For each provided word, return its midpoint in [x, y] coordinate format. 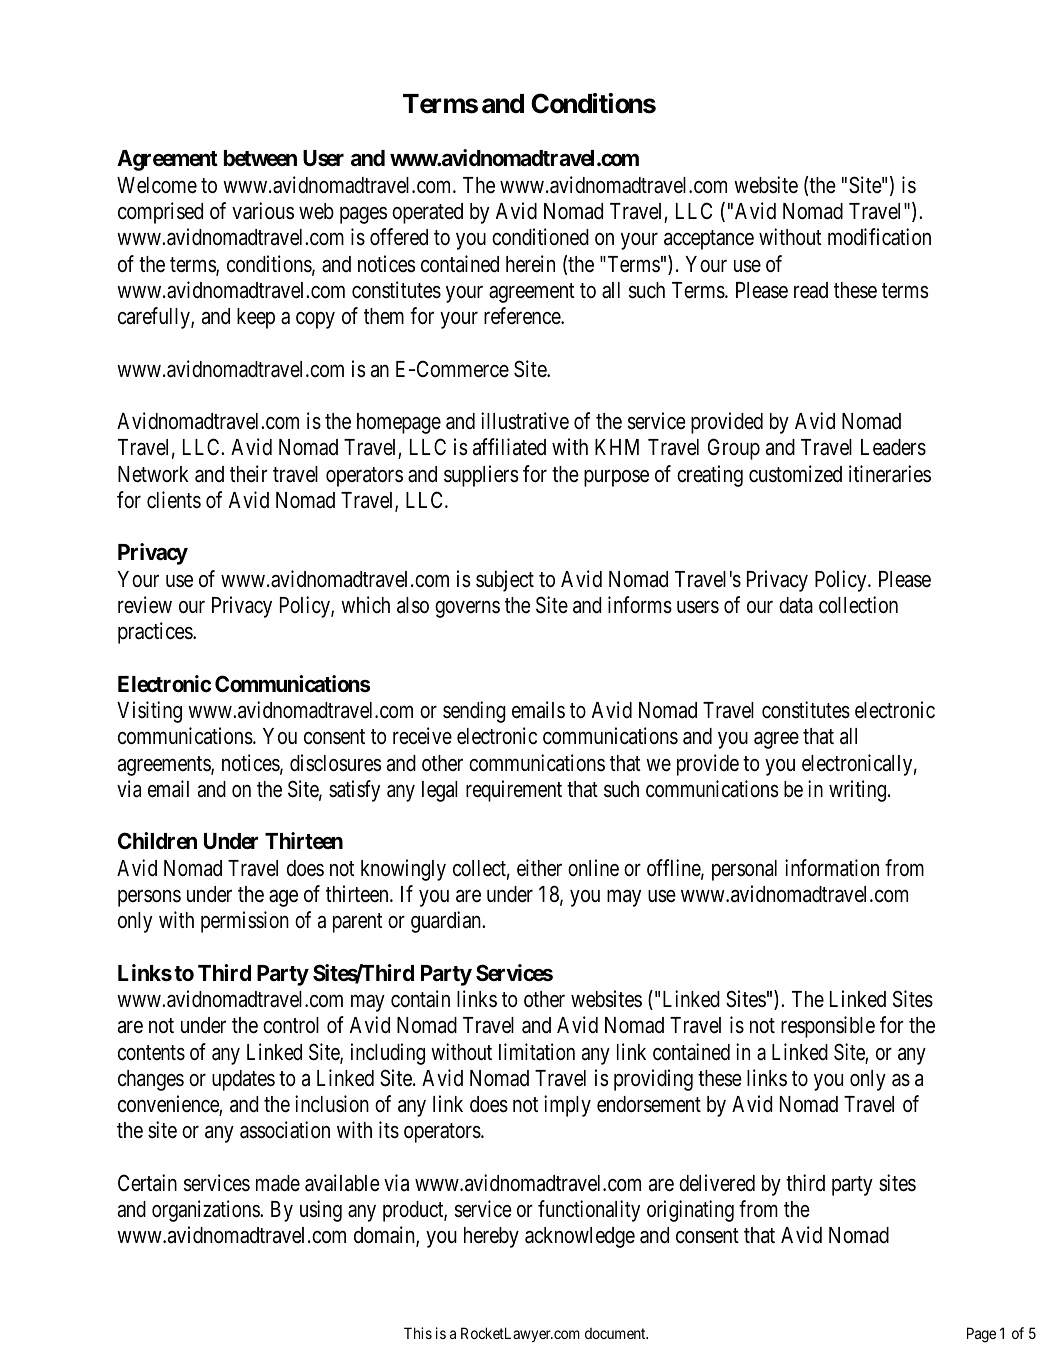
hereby [491, 1237]
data [796, 605]
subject [505, 581]
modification [879, 237]
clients [174, 500]
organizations [206, 1211]
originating [690, 1211]
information [832, 868]
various [263, 211]
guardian [447, 922]
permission [245, 922]
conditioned [540, 237]
